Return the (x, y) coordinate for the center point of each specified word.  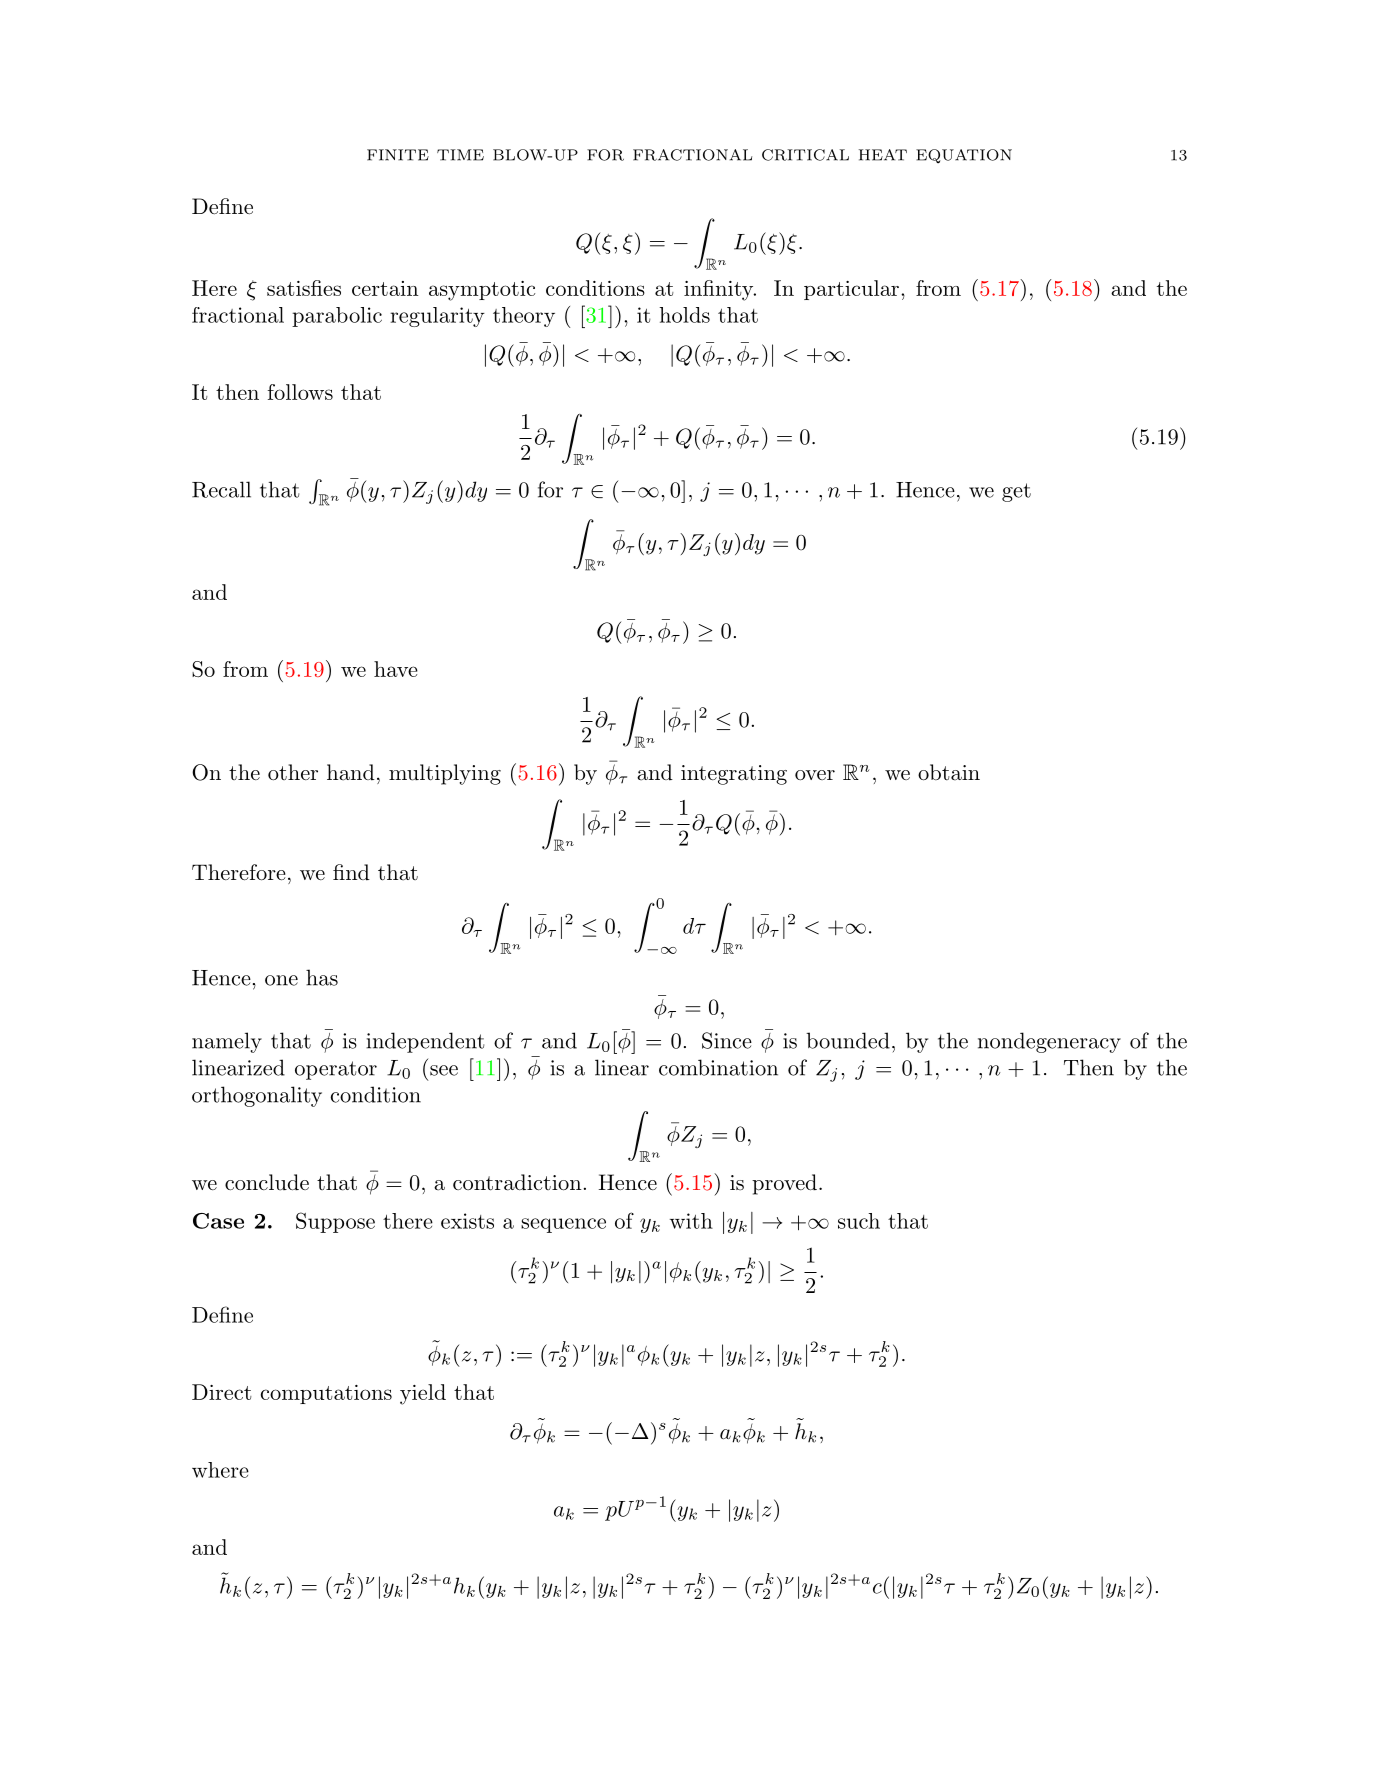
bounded (848, 1040)
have (396, 669)
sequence (563, 1225)
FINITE (398, 155)
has (322, 977)
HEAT (883, 155)
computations (326, 1394)
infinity (719, 290)
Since (727, 1040)
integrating (734, 775)
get (1016, 492)
